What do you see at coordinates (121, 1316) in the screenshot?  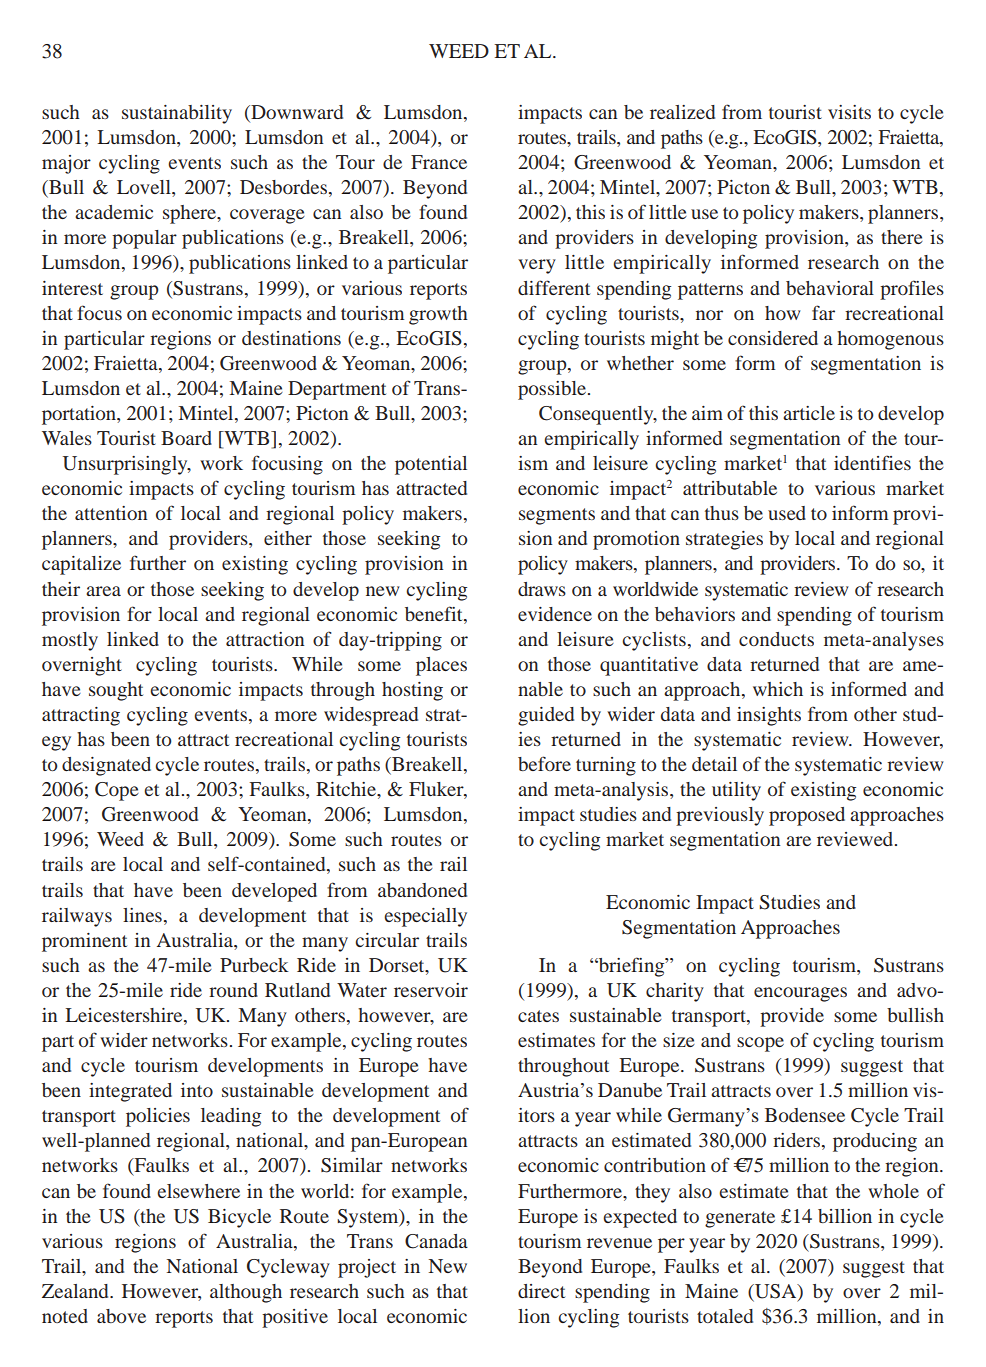 I see `above` at bounding box center [121, 1316].
